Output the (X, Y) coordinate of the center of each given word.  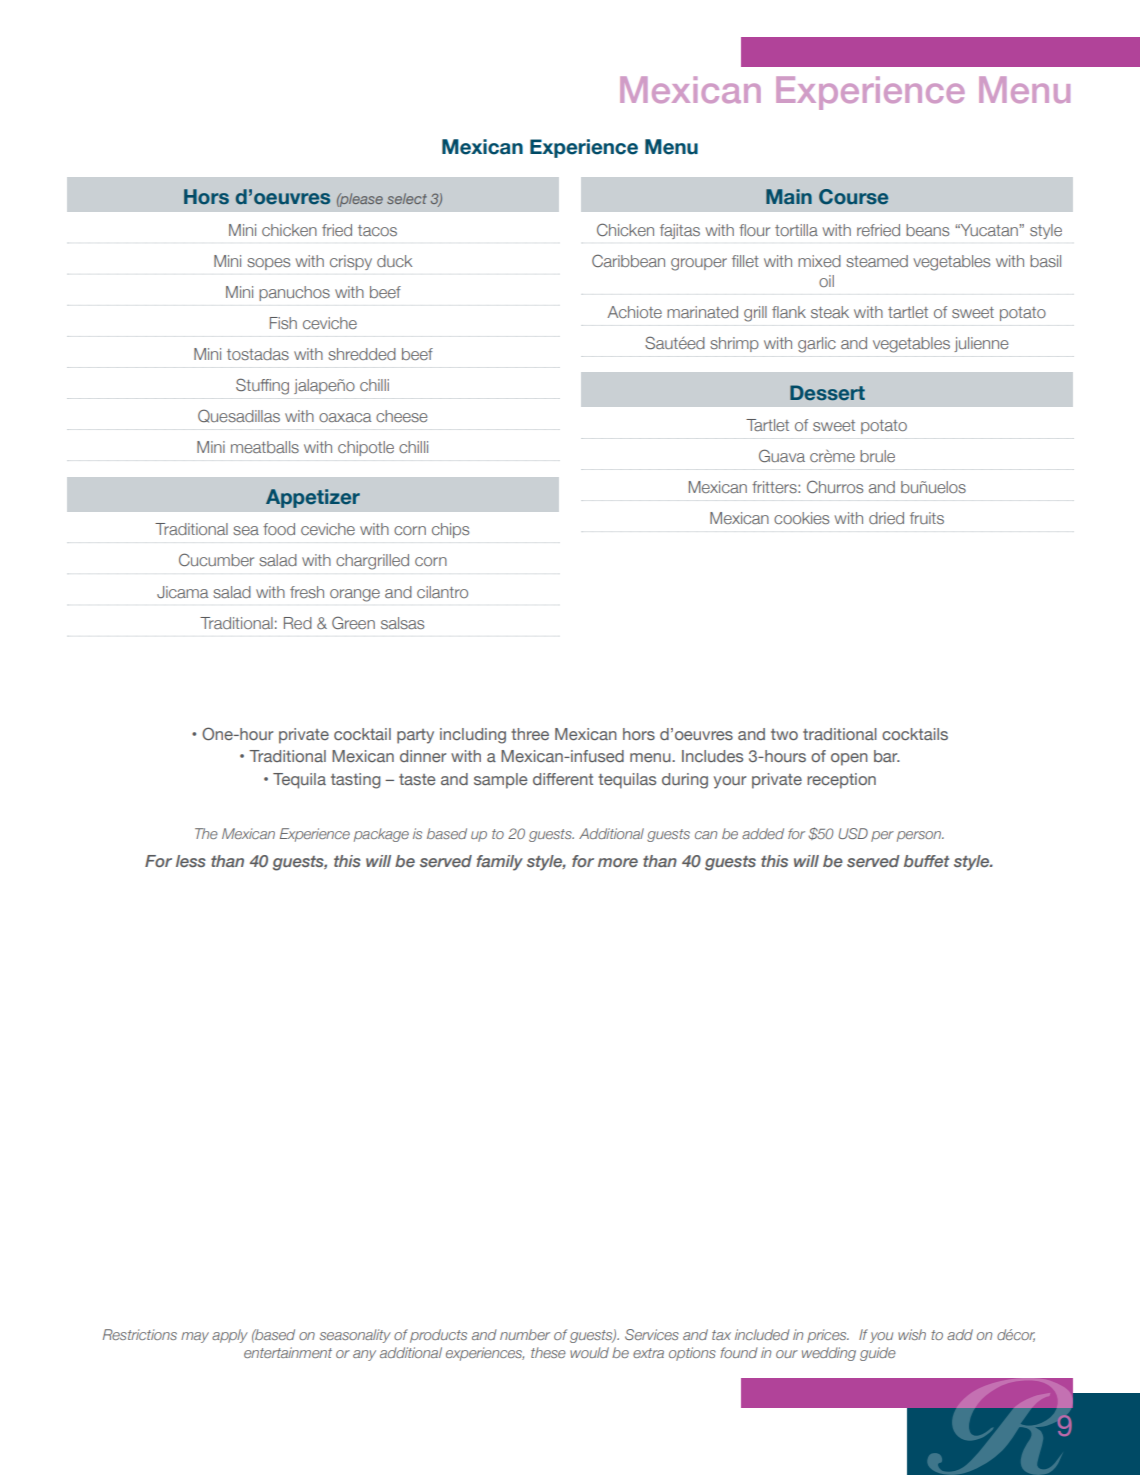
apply (230, 1336)
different (563, 779)
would (589, 1352)
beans (927, 230)
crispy (351, 262)
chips (450, 530)
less (191, 861)
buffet (926, 861)
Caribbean (628, 260)
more (618, 862)
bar (887, 756)
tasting (355, 781)
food (279, 529)
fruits (927, 518)
